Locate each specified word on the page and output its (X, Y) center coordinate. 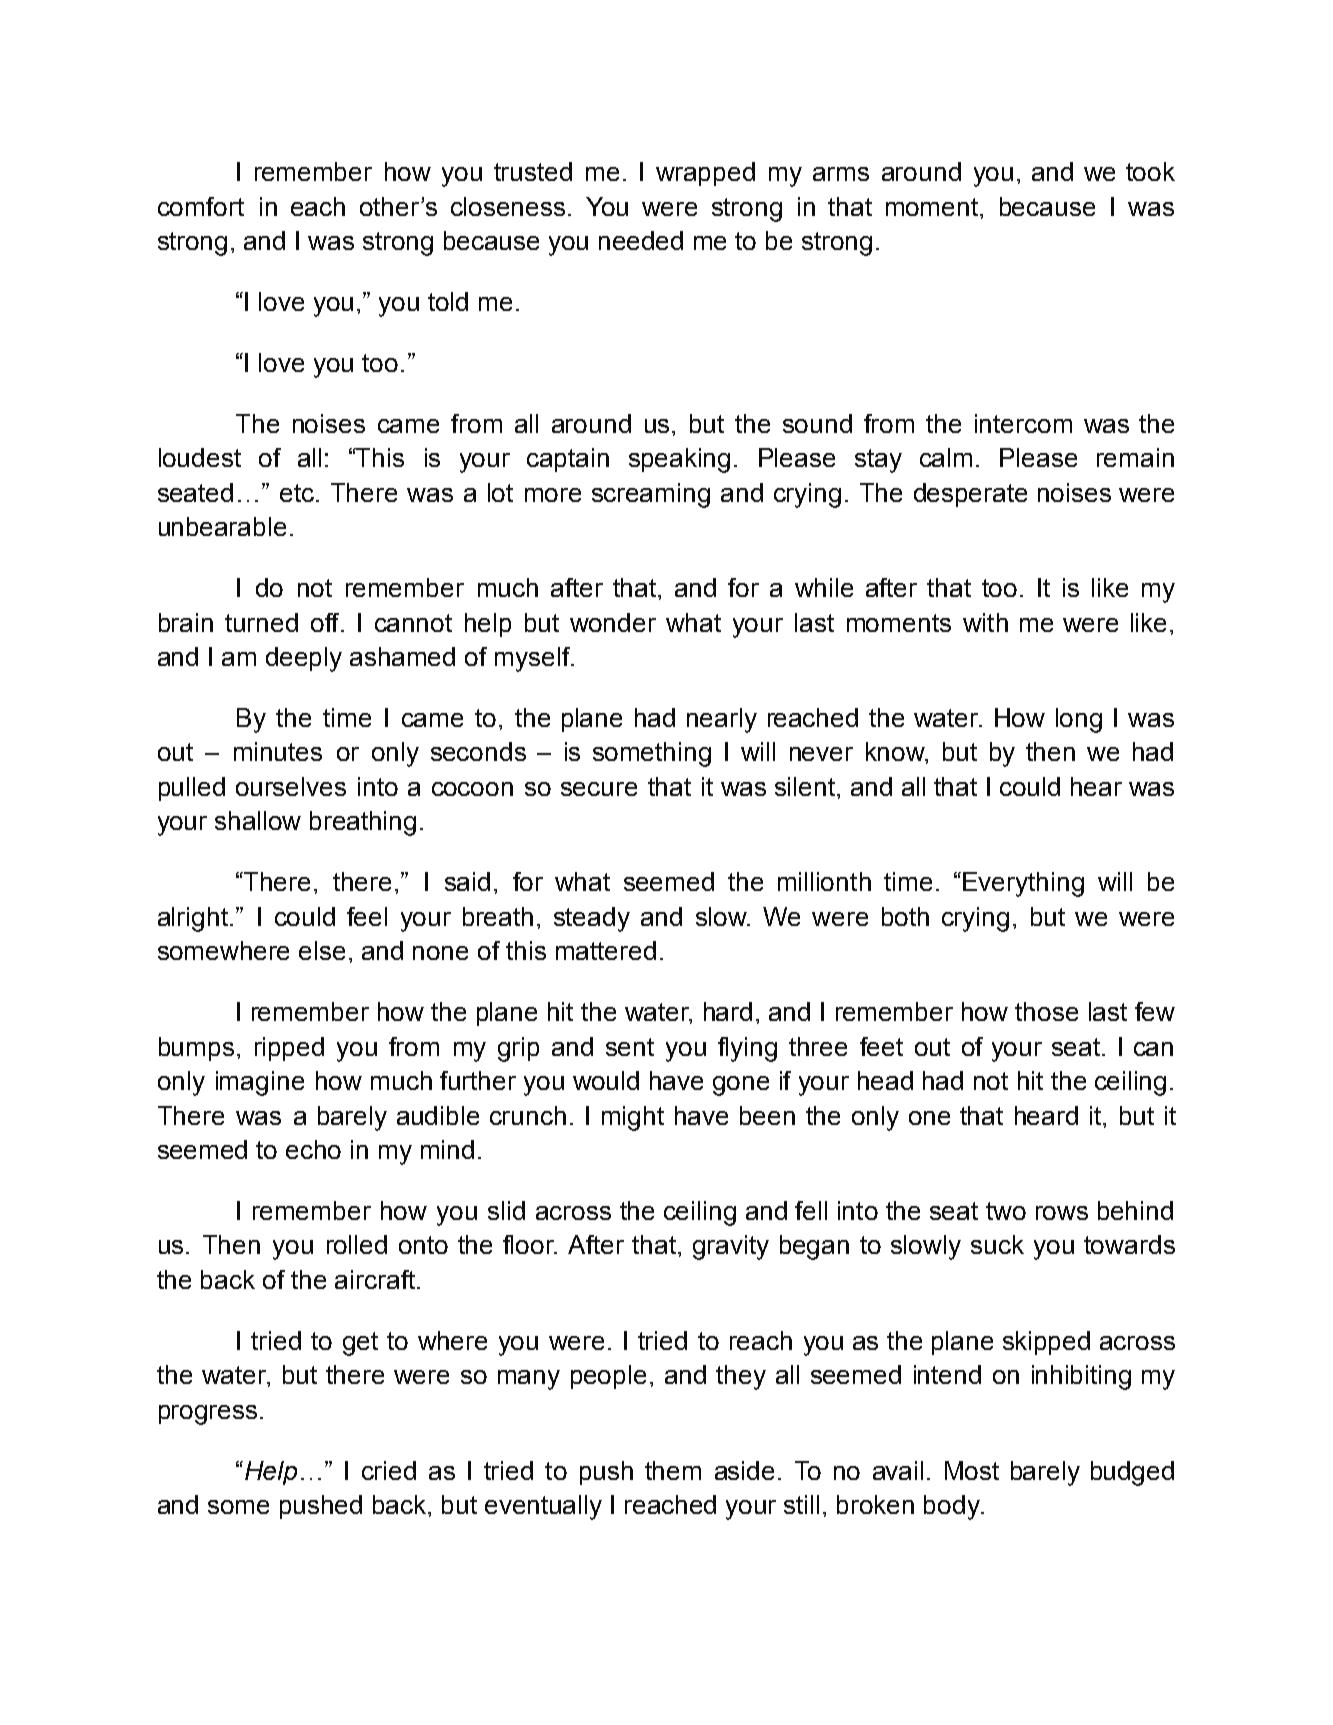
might (633, 1118)
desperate (970, 495)
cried (389, 1470)
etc (297, 493)
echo (313, 1149)
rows (1062, 1213)
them (673, 1470)
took (1150, 171)
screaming (651, 495)
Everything (1023, 884)
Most (972, 1470)
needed (641, 240)
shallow (258, 820)
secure (599, 789)
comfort (201, 206)
